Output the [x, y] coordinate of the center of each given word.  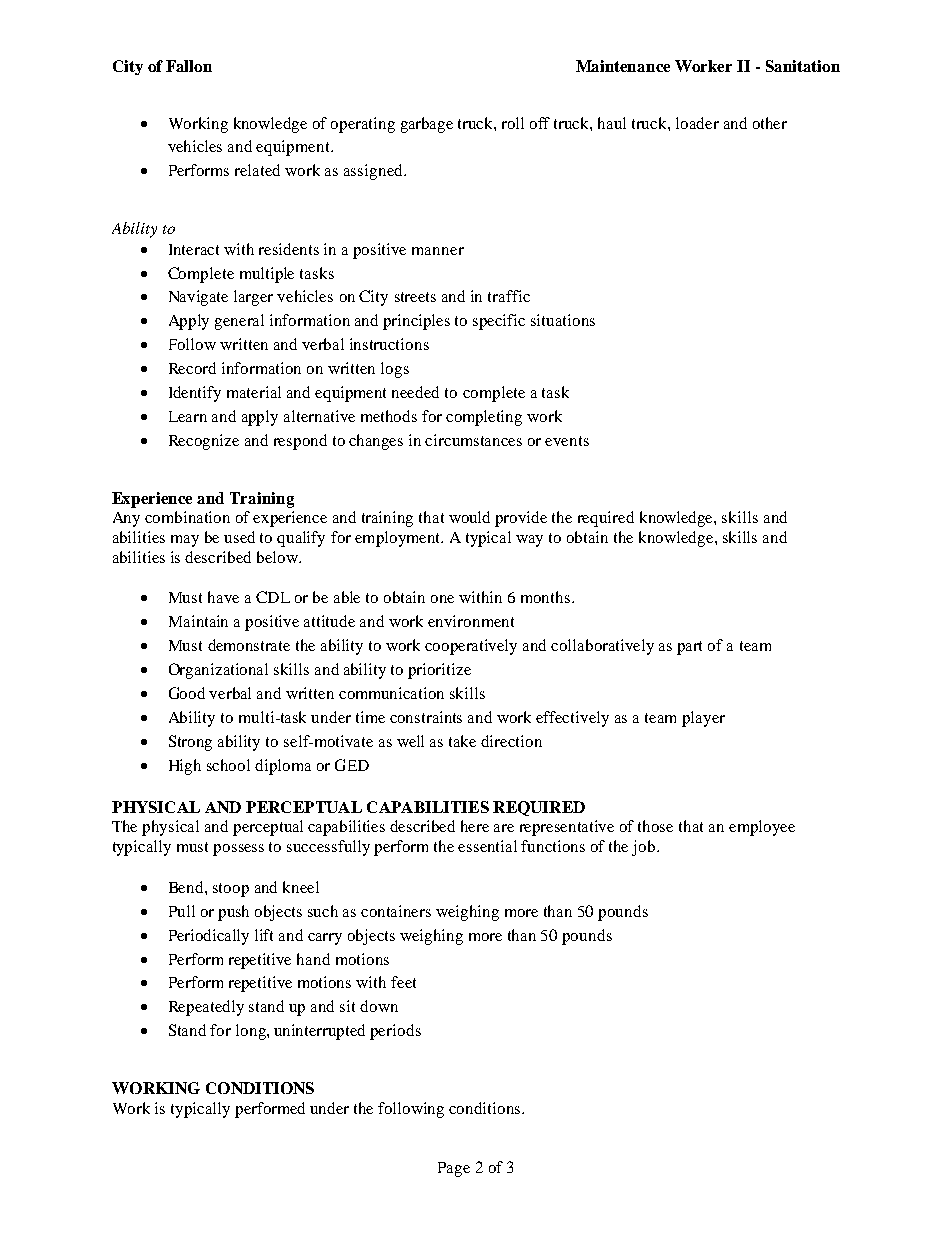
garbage [427, 125]
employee [762, 828]
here [475, 826]
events [567, 441]
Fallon [189, 66]
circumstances [473, 440]
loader [697, 123]
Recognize [204, 442]
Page [454, 1169]
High [185, 767]
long [252, 1032]
